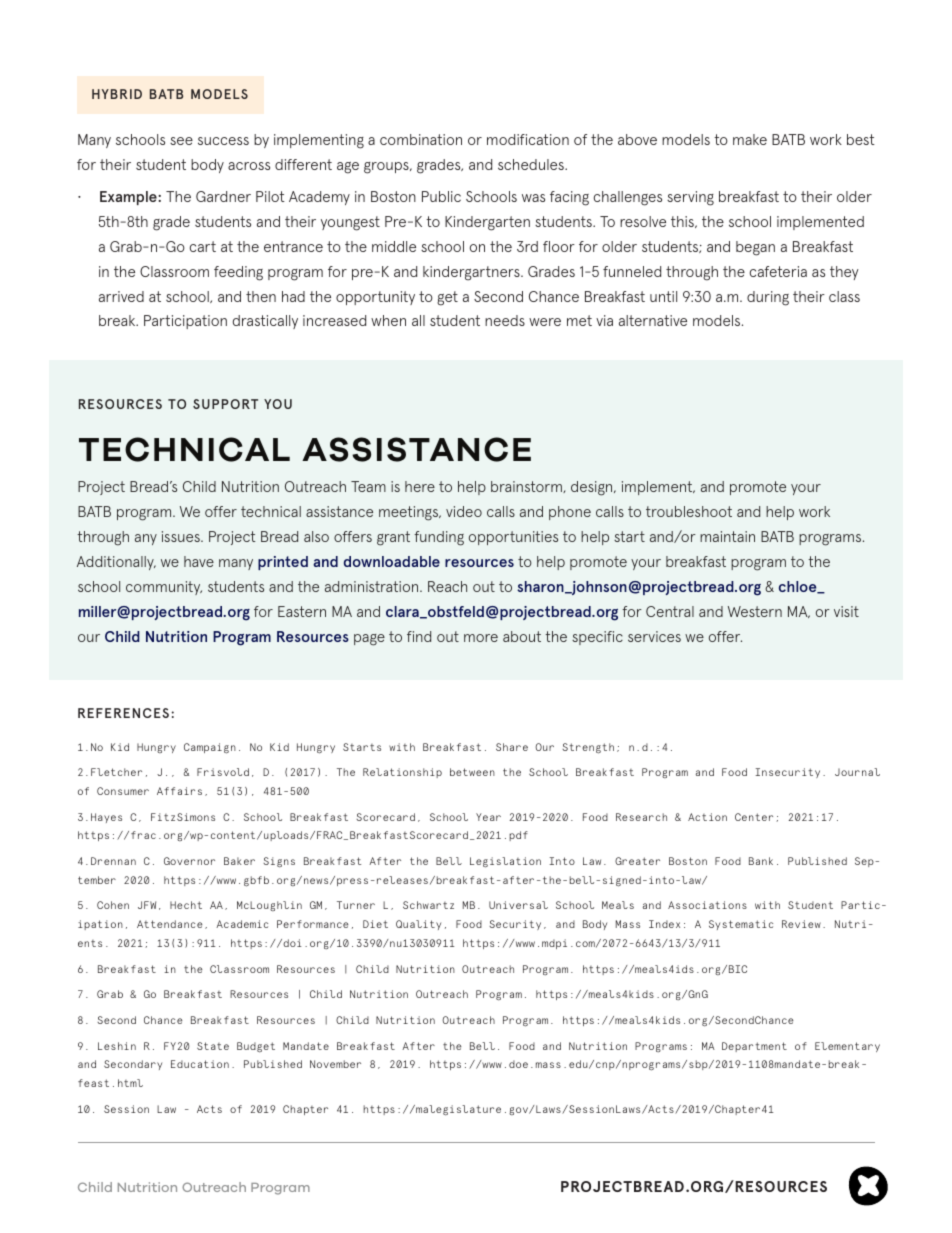 The width and height of the screenshot is (952, 1233). What do you see at coordinates (505, 320) in the screenshot?
I see `needs` at bounding box center [505, 320].
